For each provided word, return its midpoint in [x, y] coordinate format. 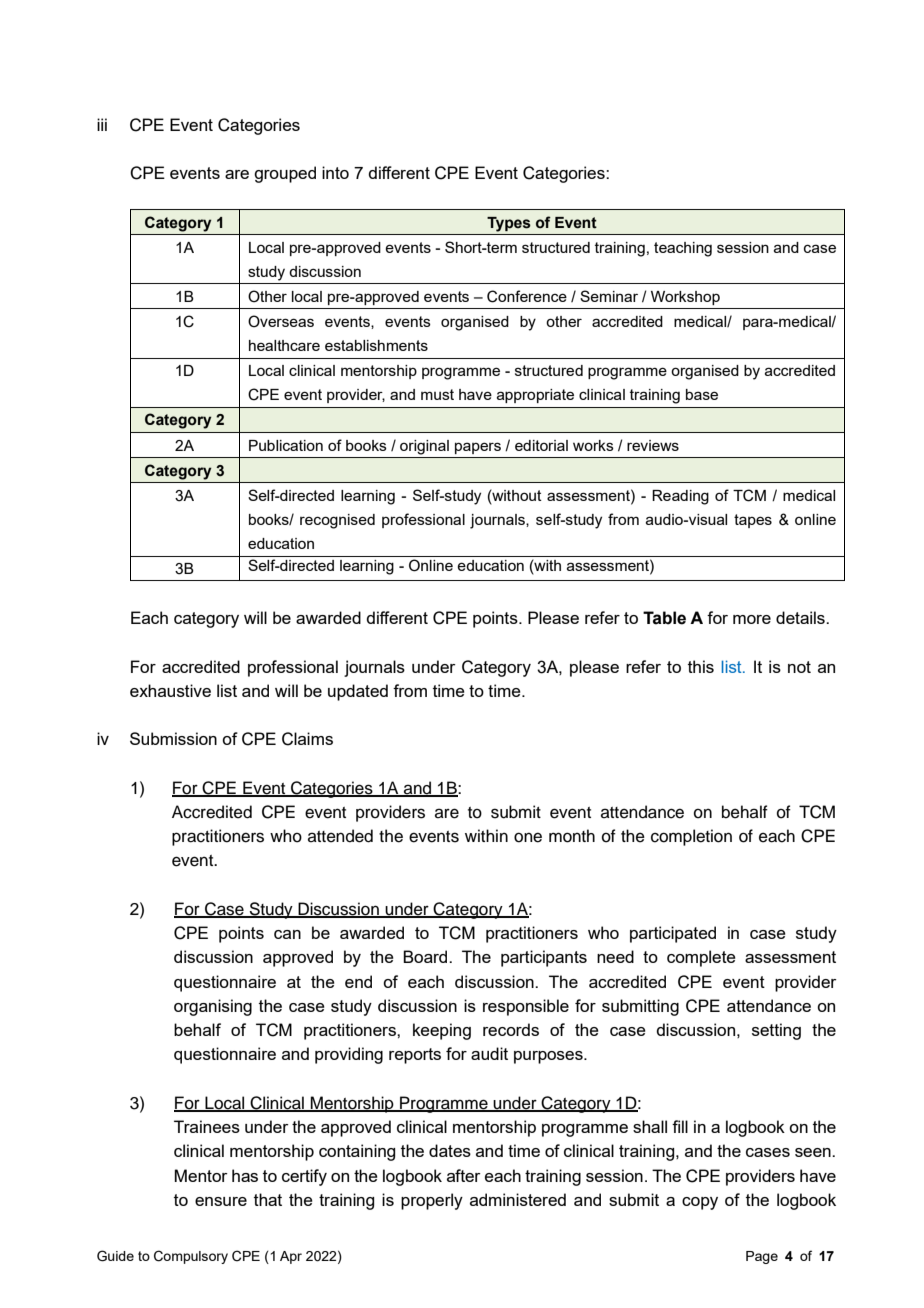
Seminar [609, 296]
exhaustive [170, 690]
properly [432, 1201]
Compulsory [191, 1257]
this [701, 666]
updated [358, 692]
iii [102, 124]
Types [509, 224]
